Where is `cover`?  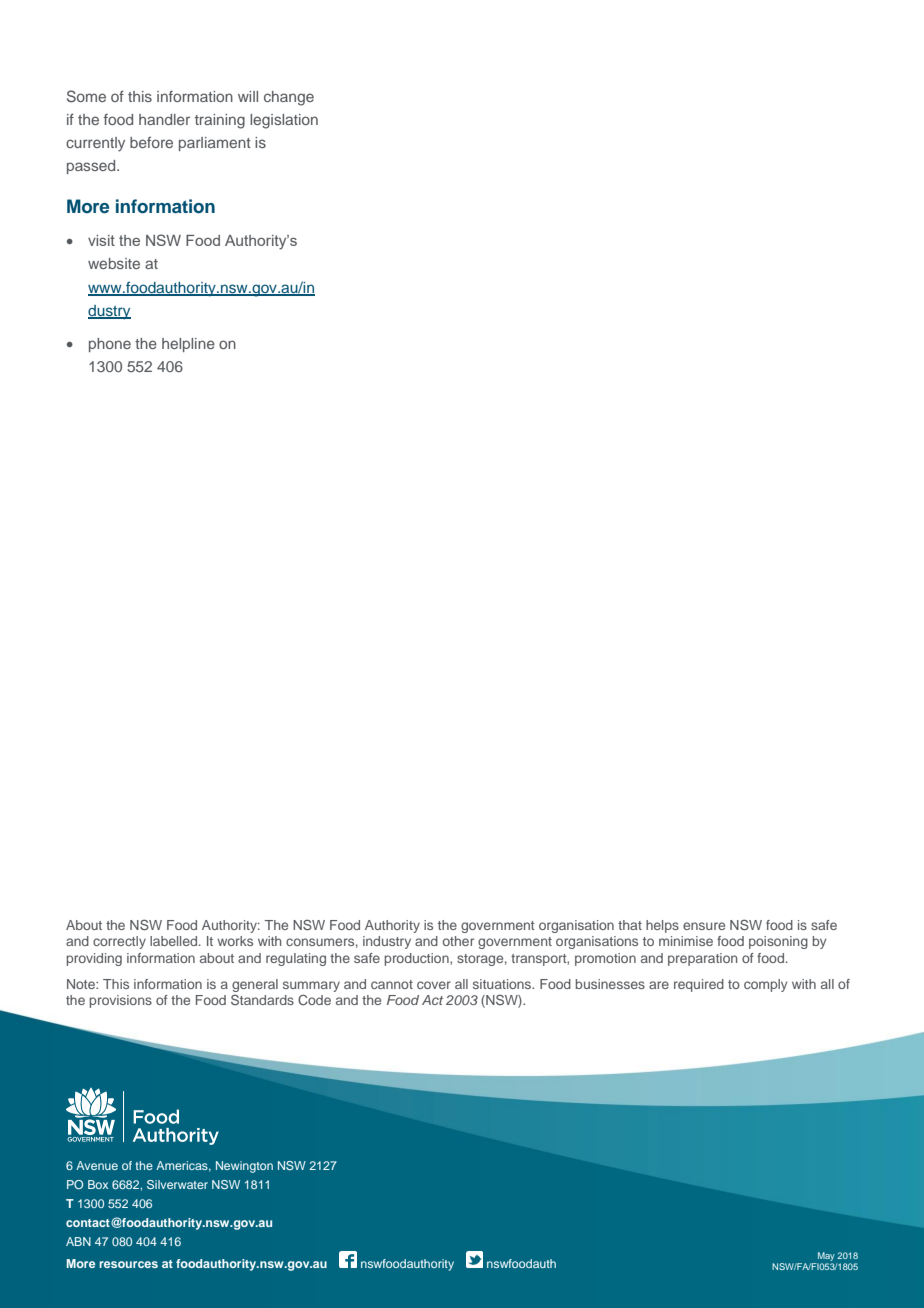
cover is located at coordinates (434, 985).
